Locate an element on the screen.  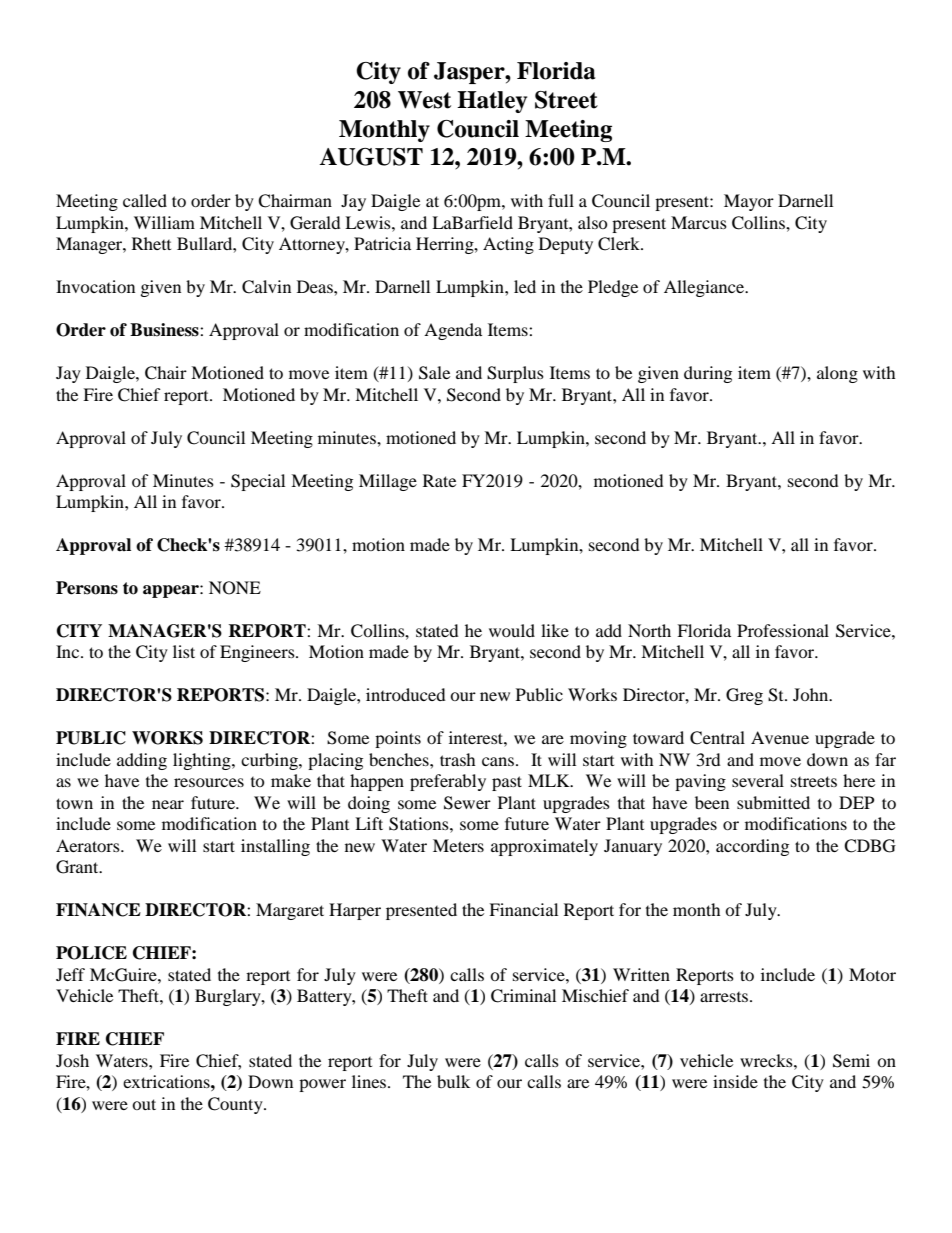
Business is located at coordinates (165, 330).
